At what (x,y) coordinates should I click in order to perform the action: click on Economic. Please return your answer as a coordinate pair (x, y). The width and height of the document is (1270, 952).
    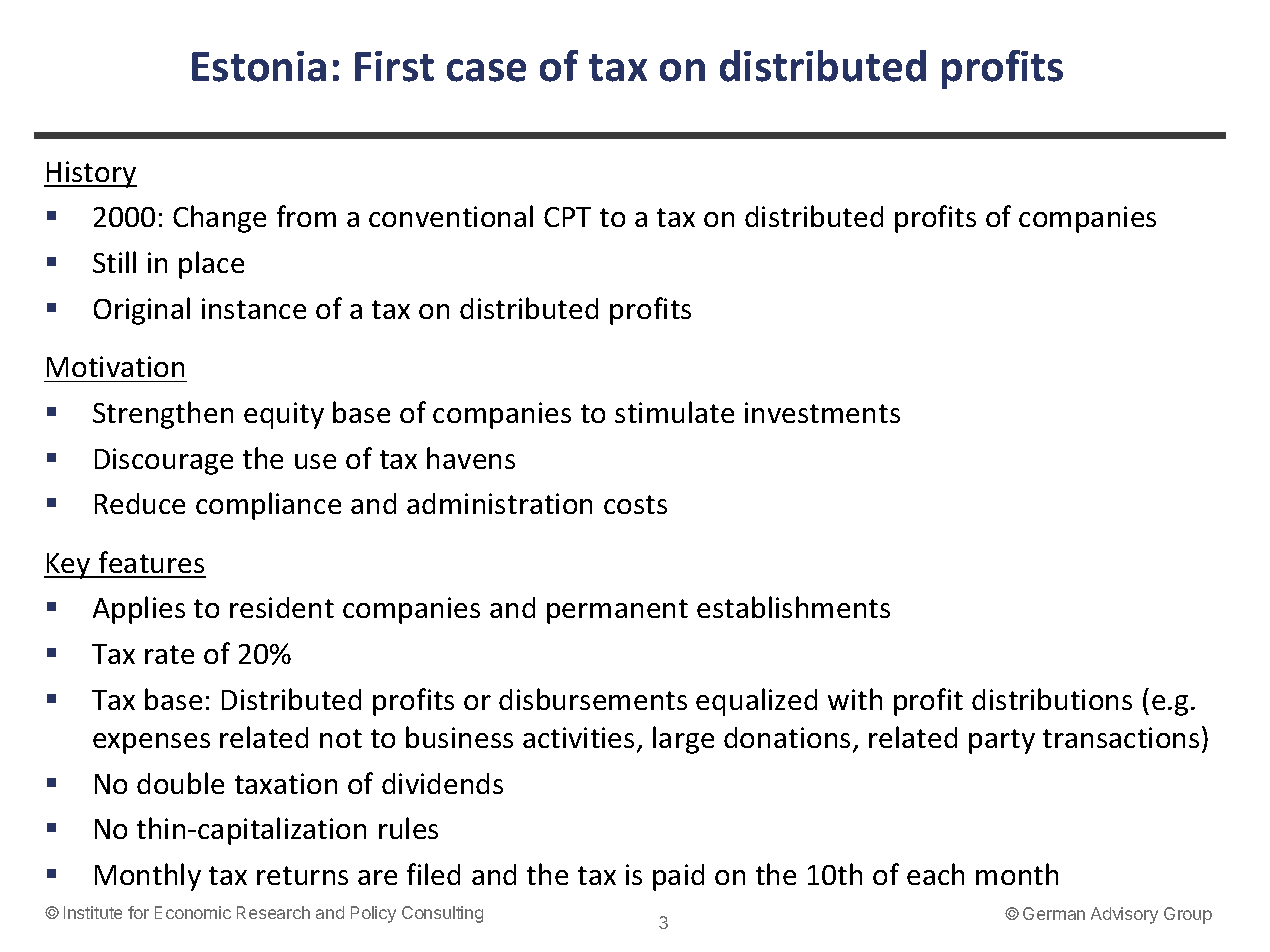
    Looking at the image, I should click on (193, 912).
